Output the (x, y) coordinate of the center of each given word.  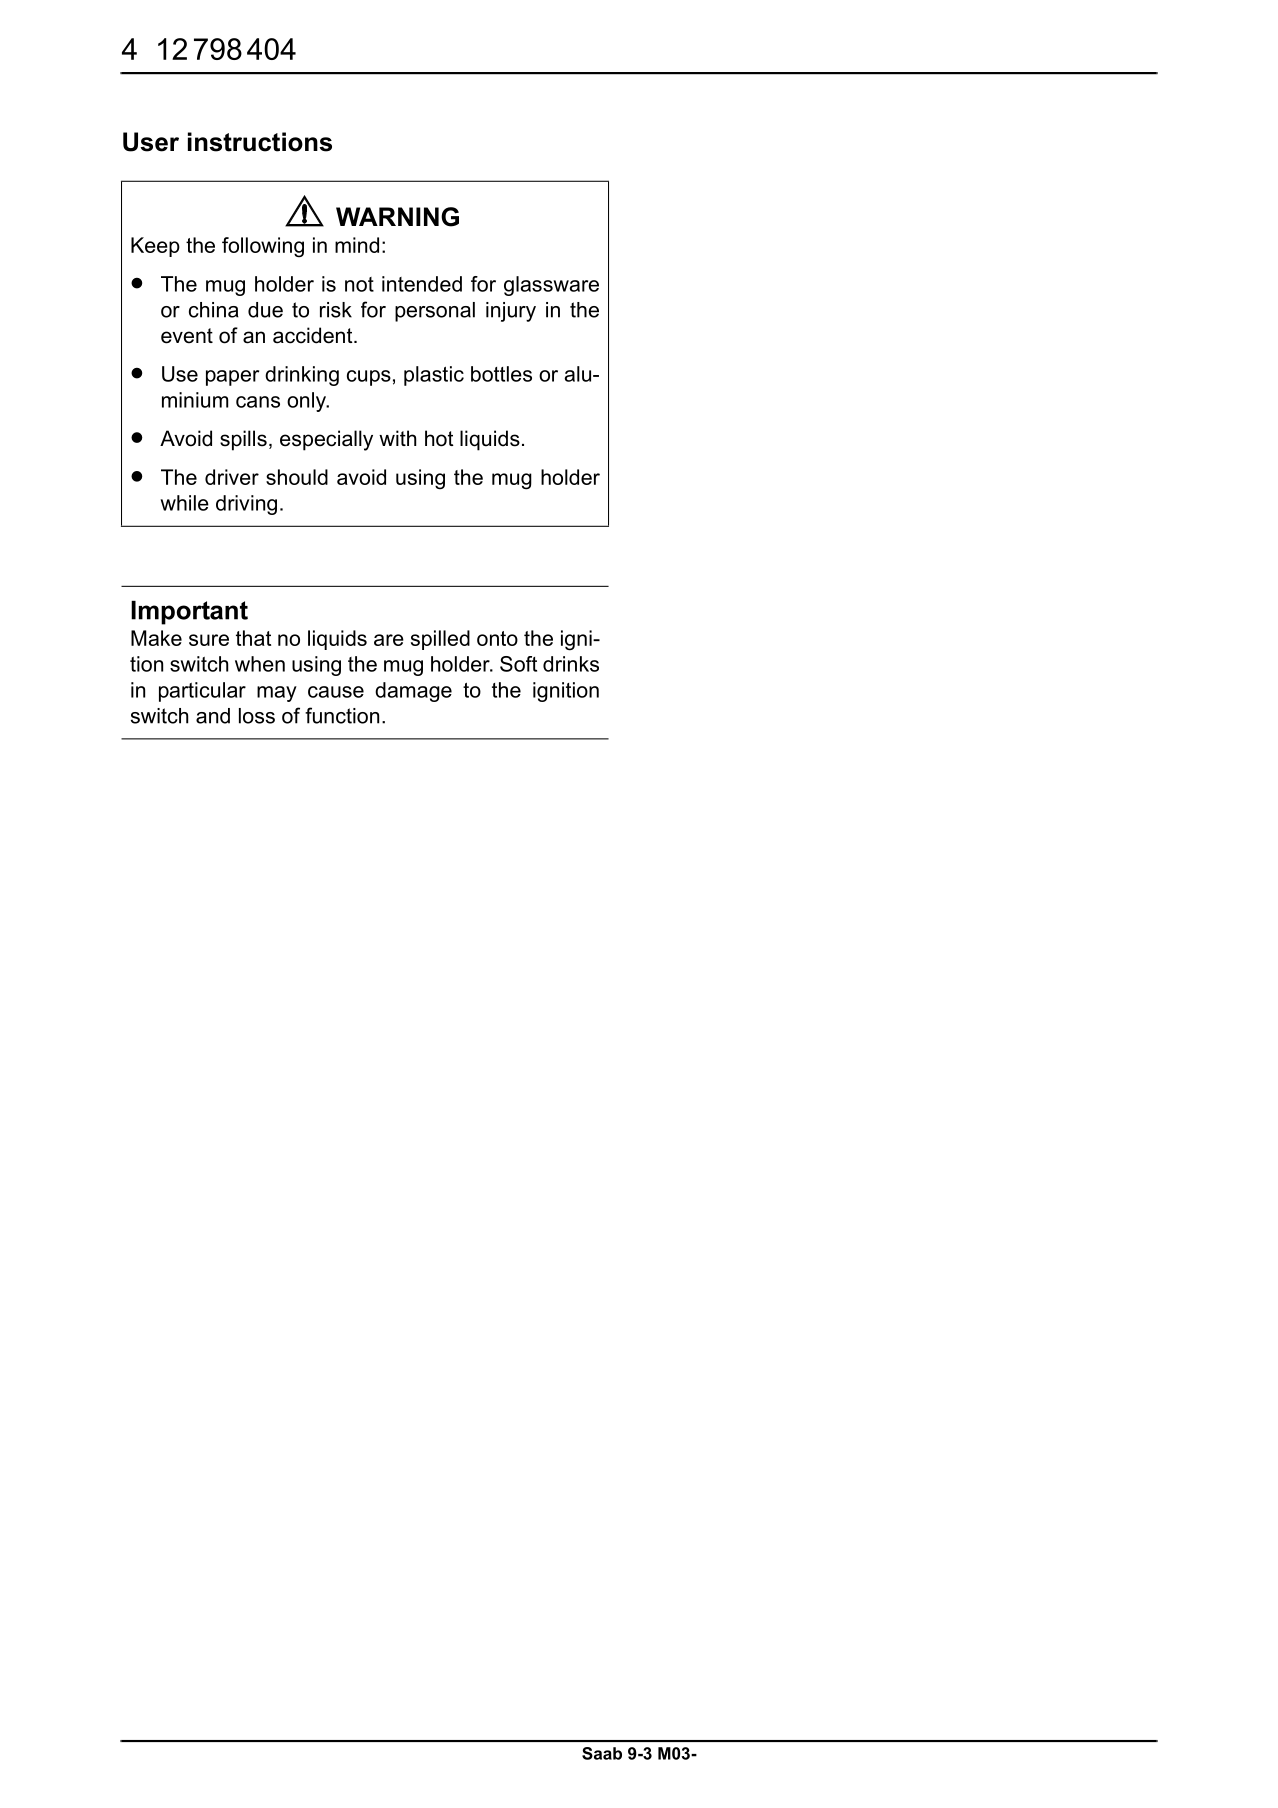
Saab (602, 1753)
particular (202, 692)
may (277, 694)
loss (257, 716)
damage (413, 692)
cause (336, 692)
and (213, 716)
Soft (518, 664)
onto (497, 638)
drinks (571, 664)
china (214, 310)
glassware (551, 286)
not (359, 284)
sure (209, 640)
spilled (440, 640)
